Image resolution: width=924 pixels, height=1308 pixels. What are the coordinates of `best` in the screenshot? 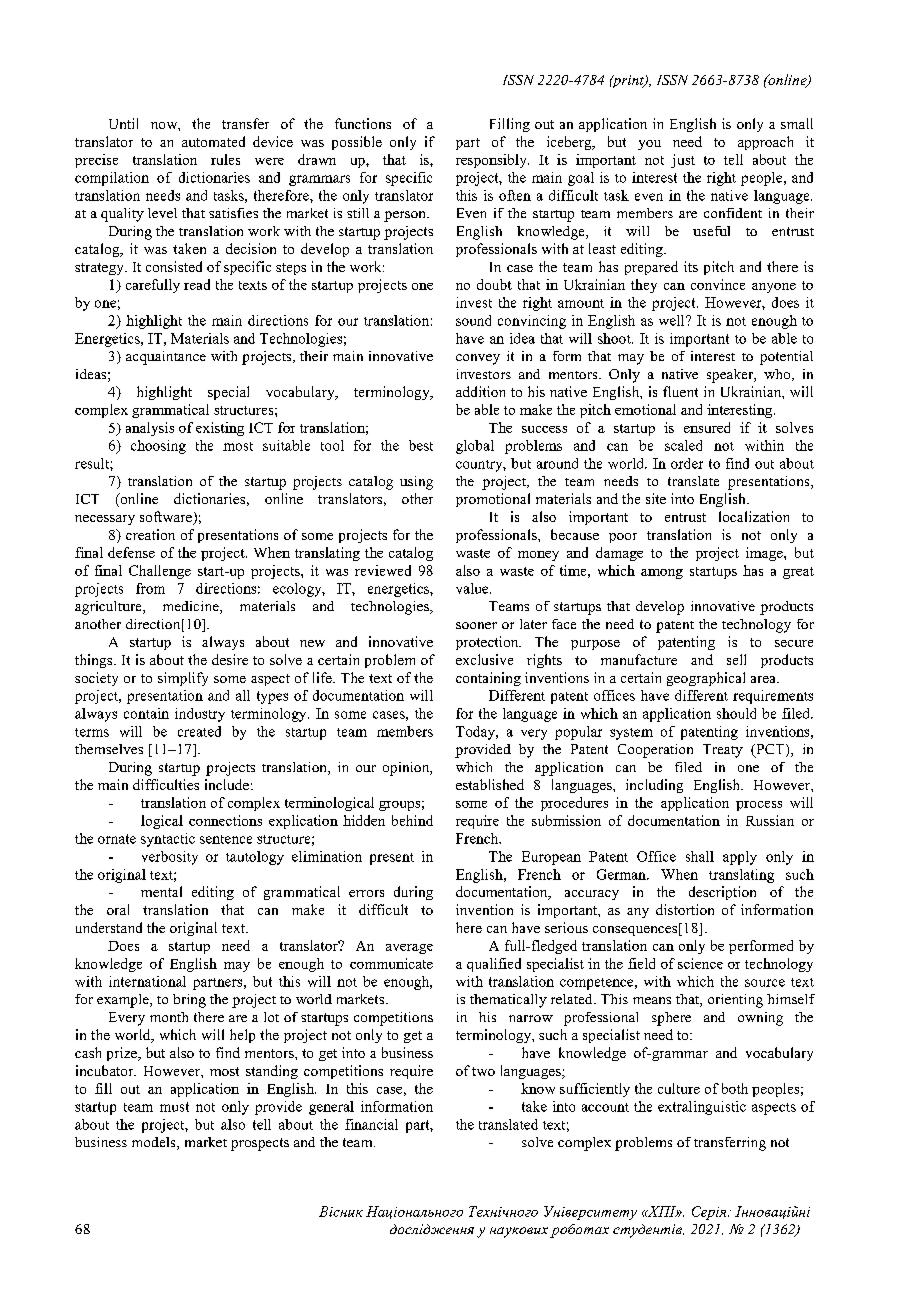 It's located at (421, 445).
